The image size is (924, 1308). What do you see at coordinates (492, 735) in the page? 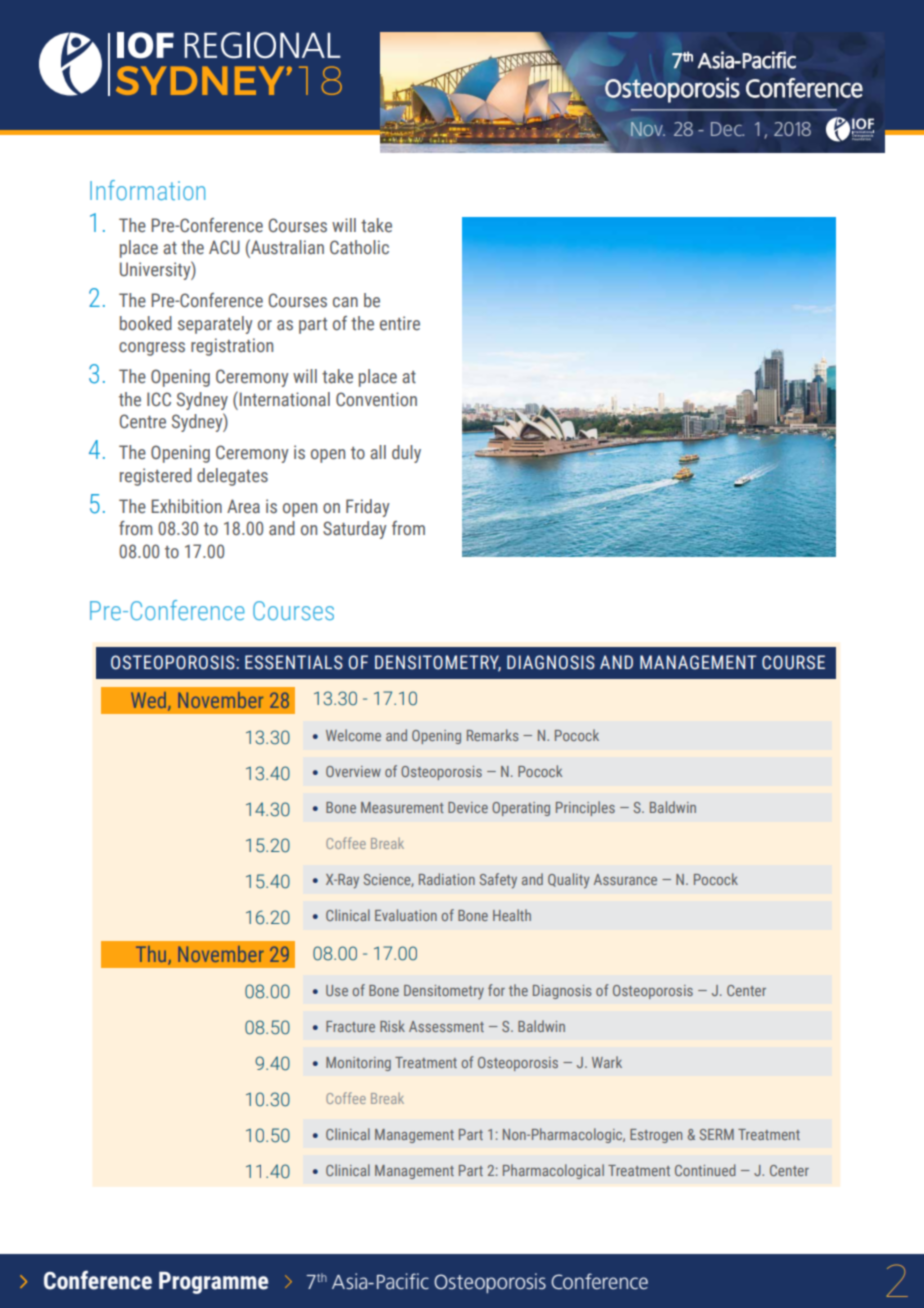
I see `Remarks` at bounding box center [492, 735].
